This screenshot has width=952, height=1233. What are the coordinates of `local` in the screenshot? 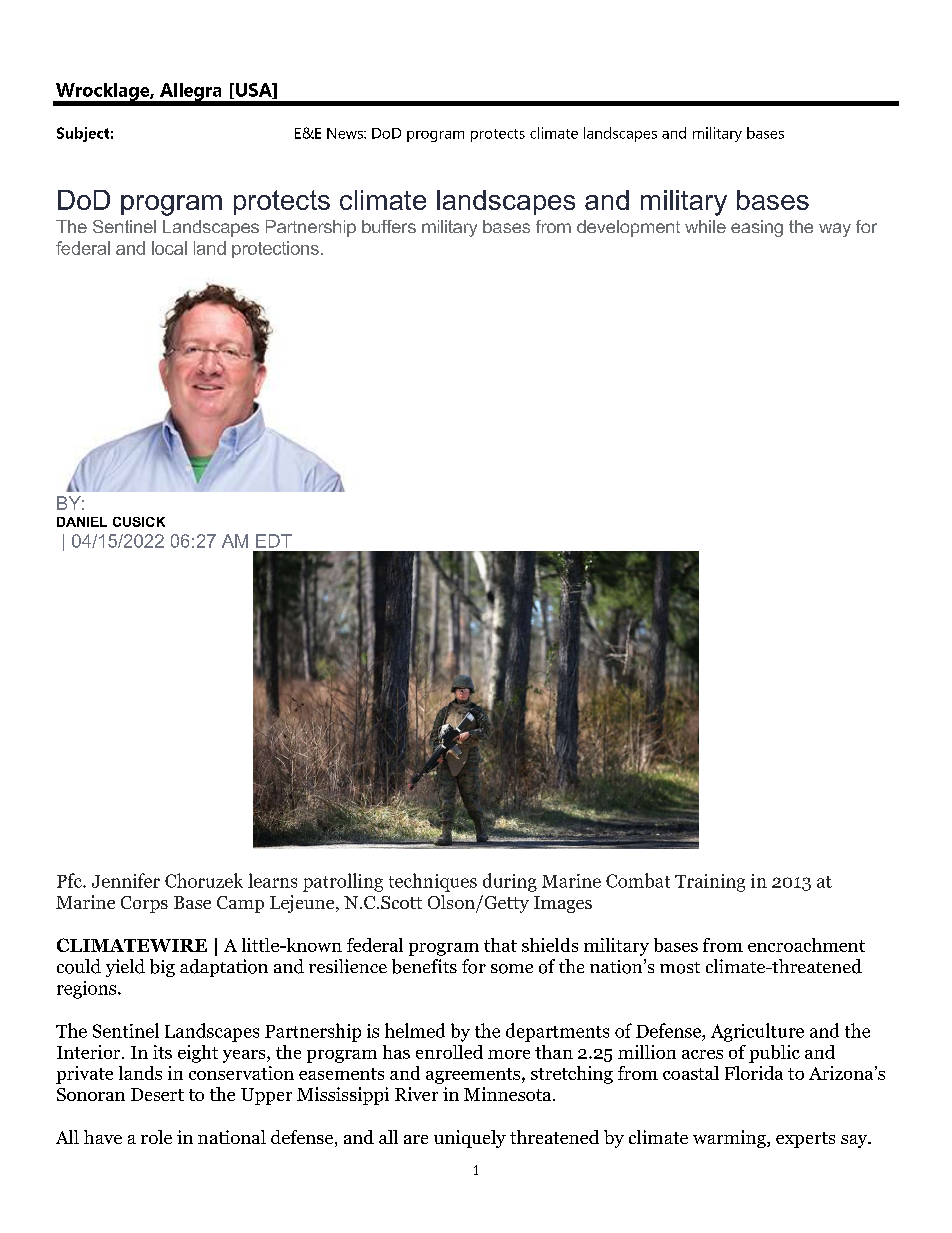 It's located at (169, 248).
